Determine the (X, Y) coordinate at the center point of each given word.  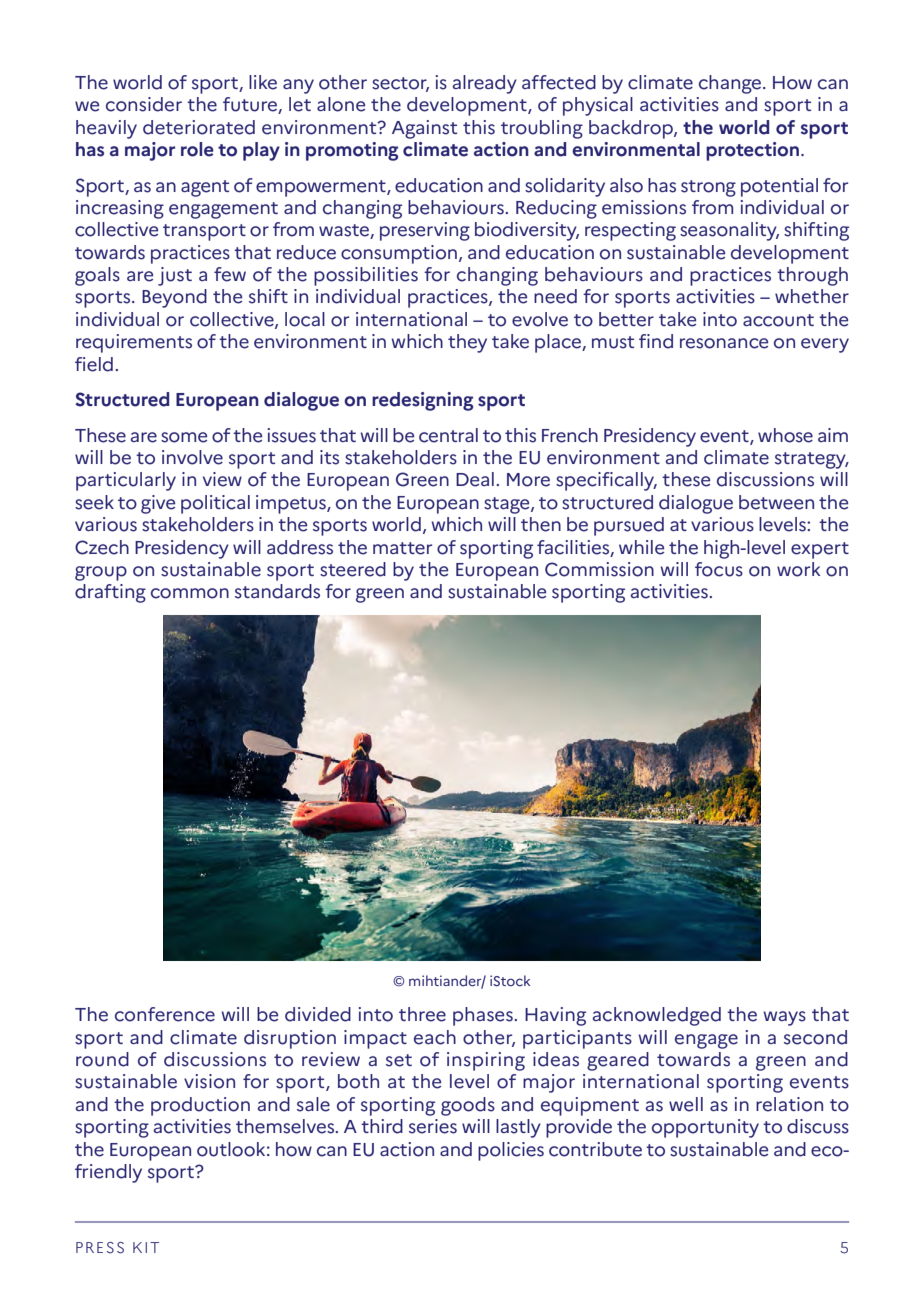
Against (424, 129)
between (776, 502)
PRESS (100, 1248)
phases (484, 1016)
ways (784, 1018)
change (731, 84)
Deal (475, 479)
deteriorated (199, 127)
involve (192, 457)
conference (165, 1014)
